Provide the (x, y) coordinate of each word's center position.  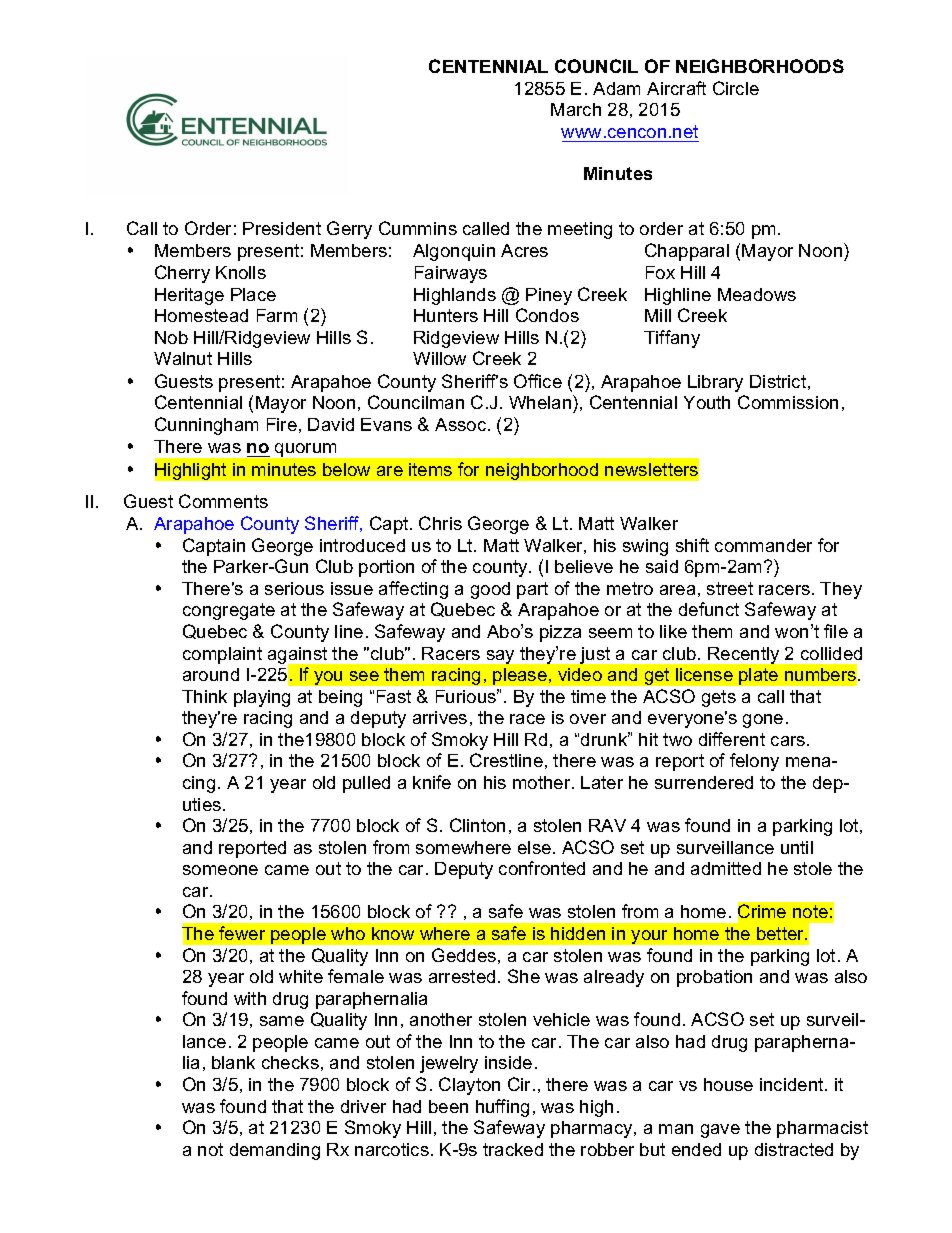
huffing (502, 1108)
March (576, 109)
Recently (743, 655)
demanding (275, 1151)
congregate (229, 611)
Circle (736, 88)
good (490, 590)
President (282, 228)
